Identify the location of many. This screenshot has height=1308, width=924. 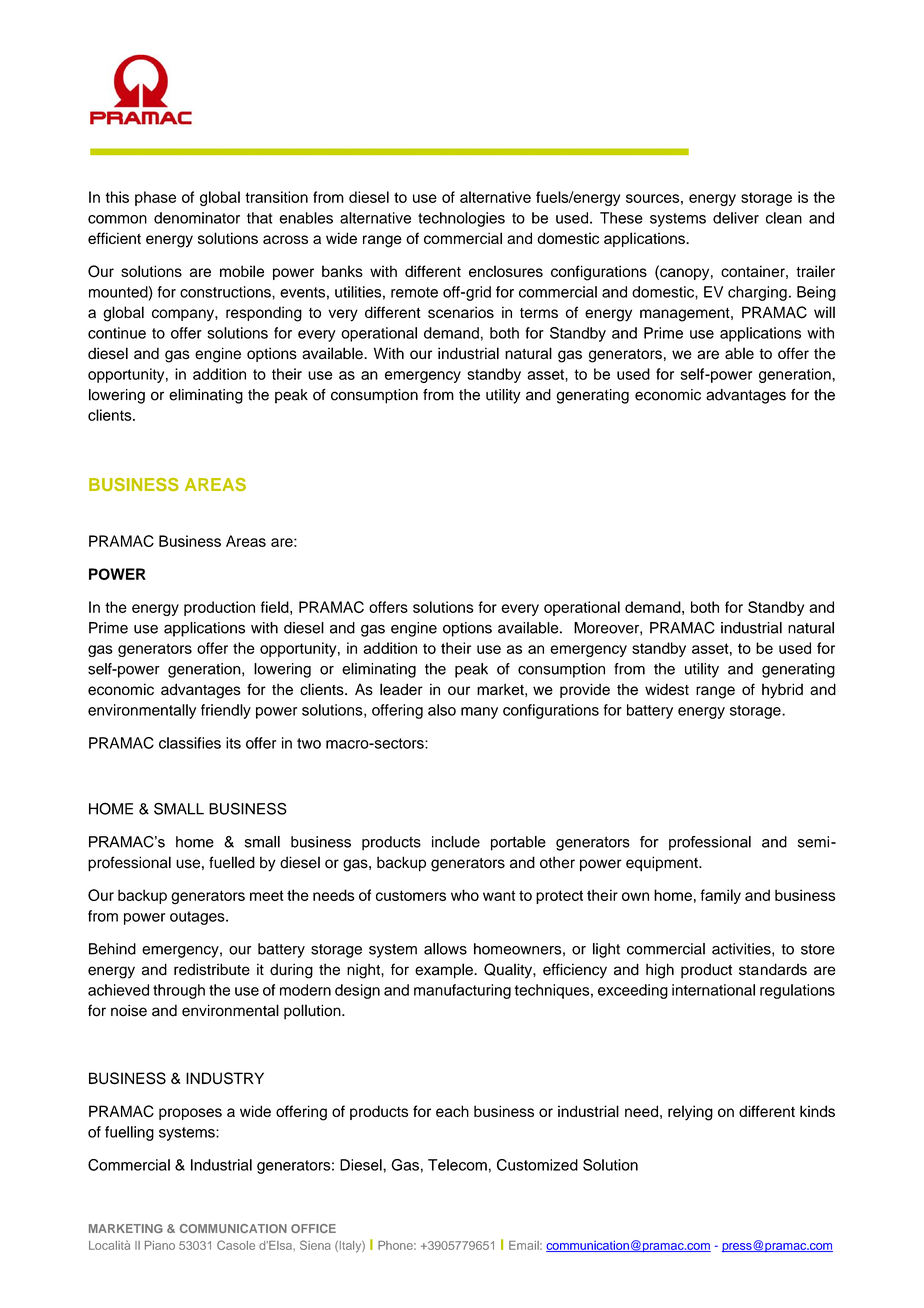
(479, 713).
